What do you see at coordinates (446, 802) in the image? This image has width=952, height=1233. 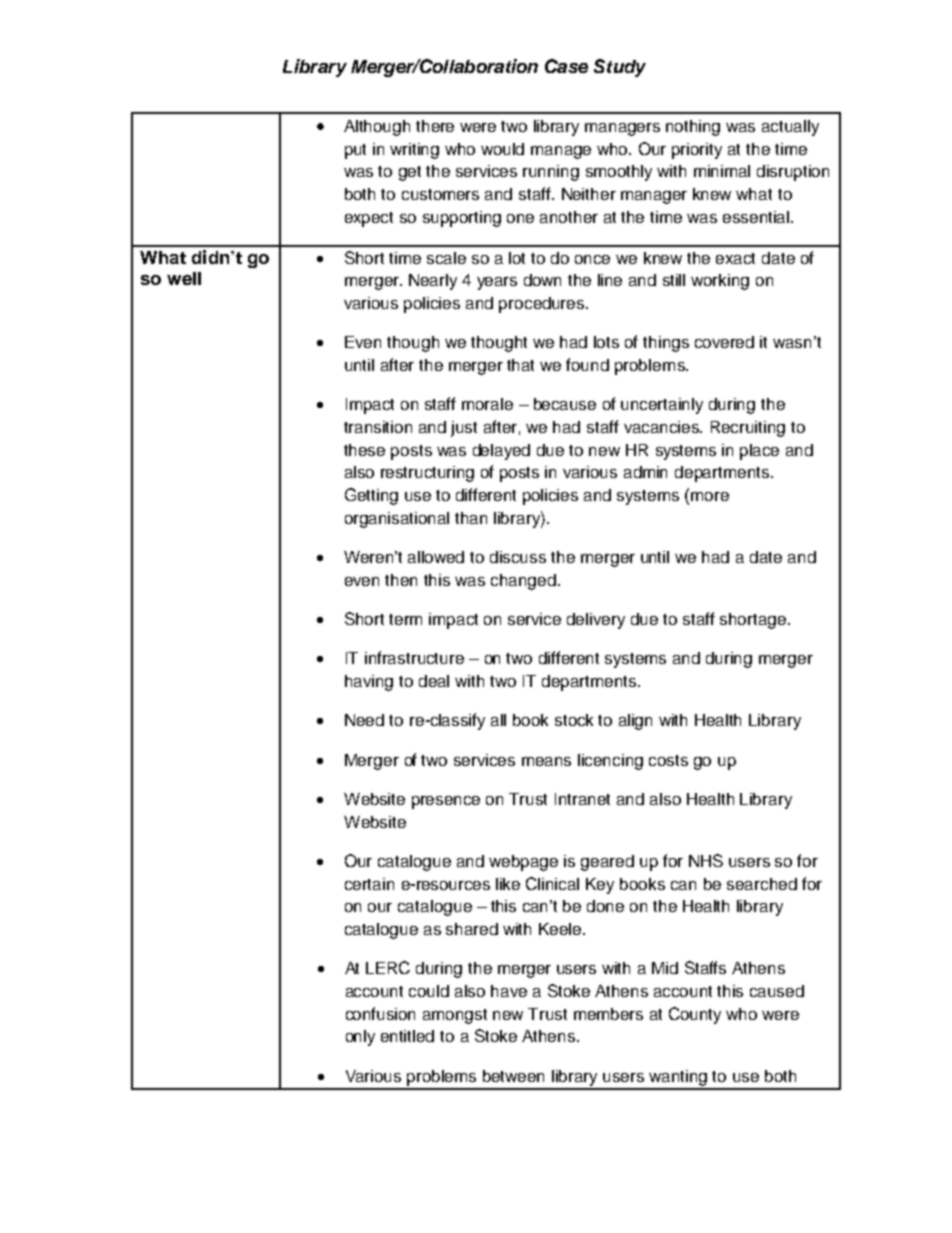 I see `presence` at bounding box center [446, 802].
